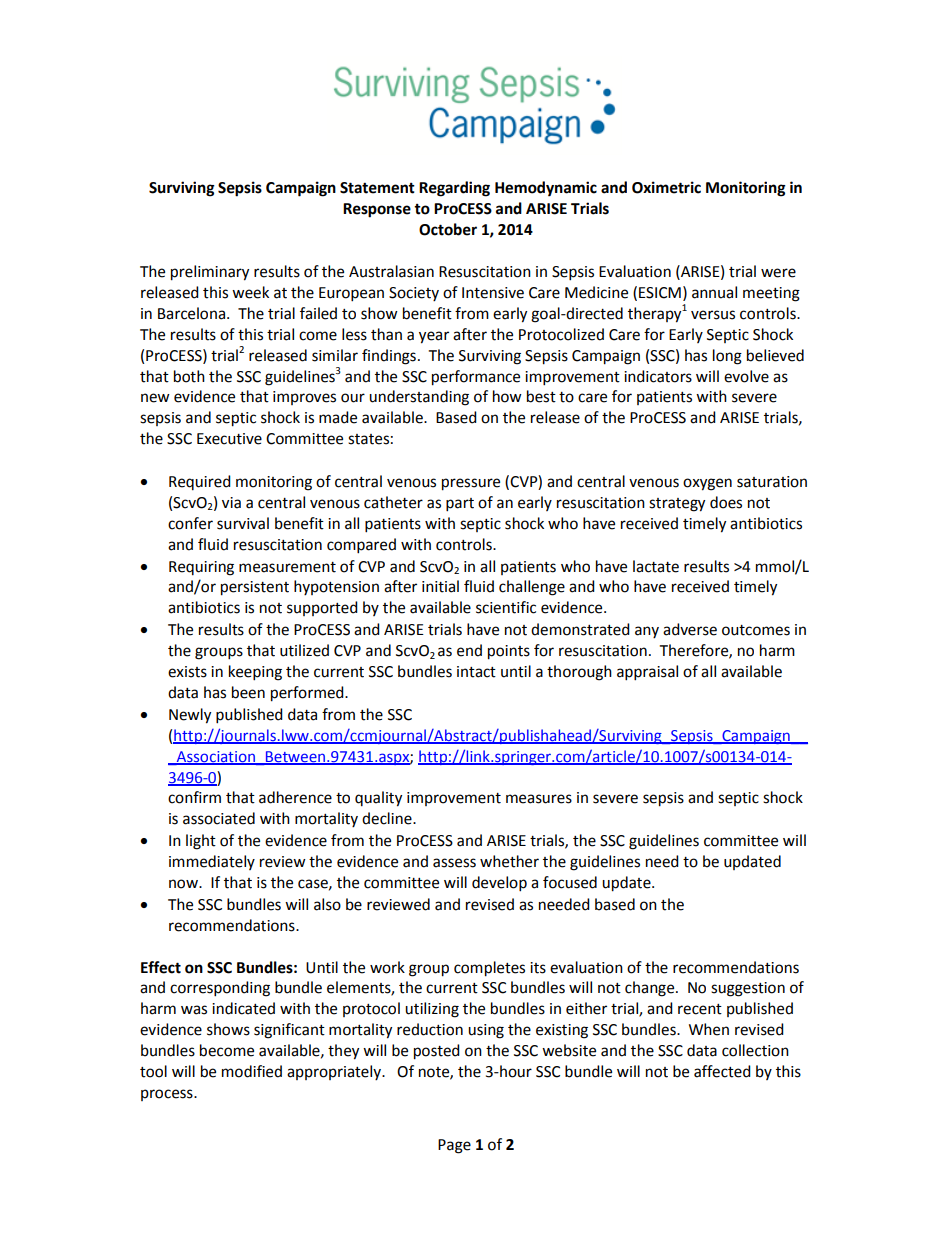 This page has height=1233, width=952. What do you see at coordinates (210, 273) in the page?
I see `preliminary` at bounding box center [210, 273].
